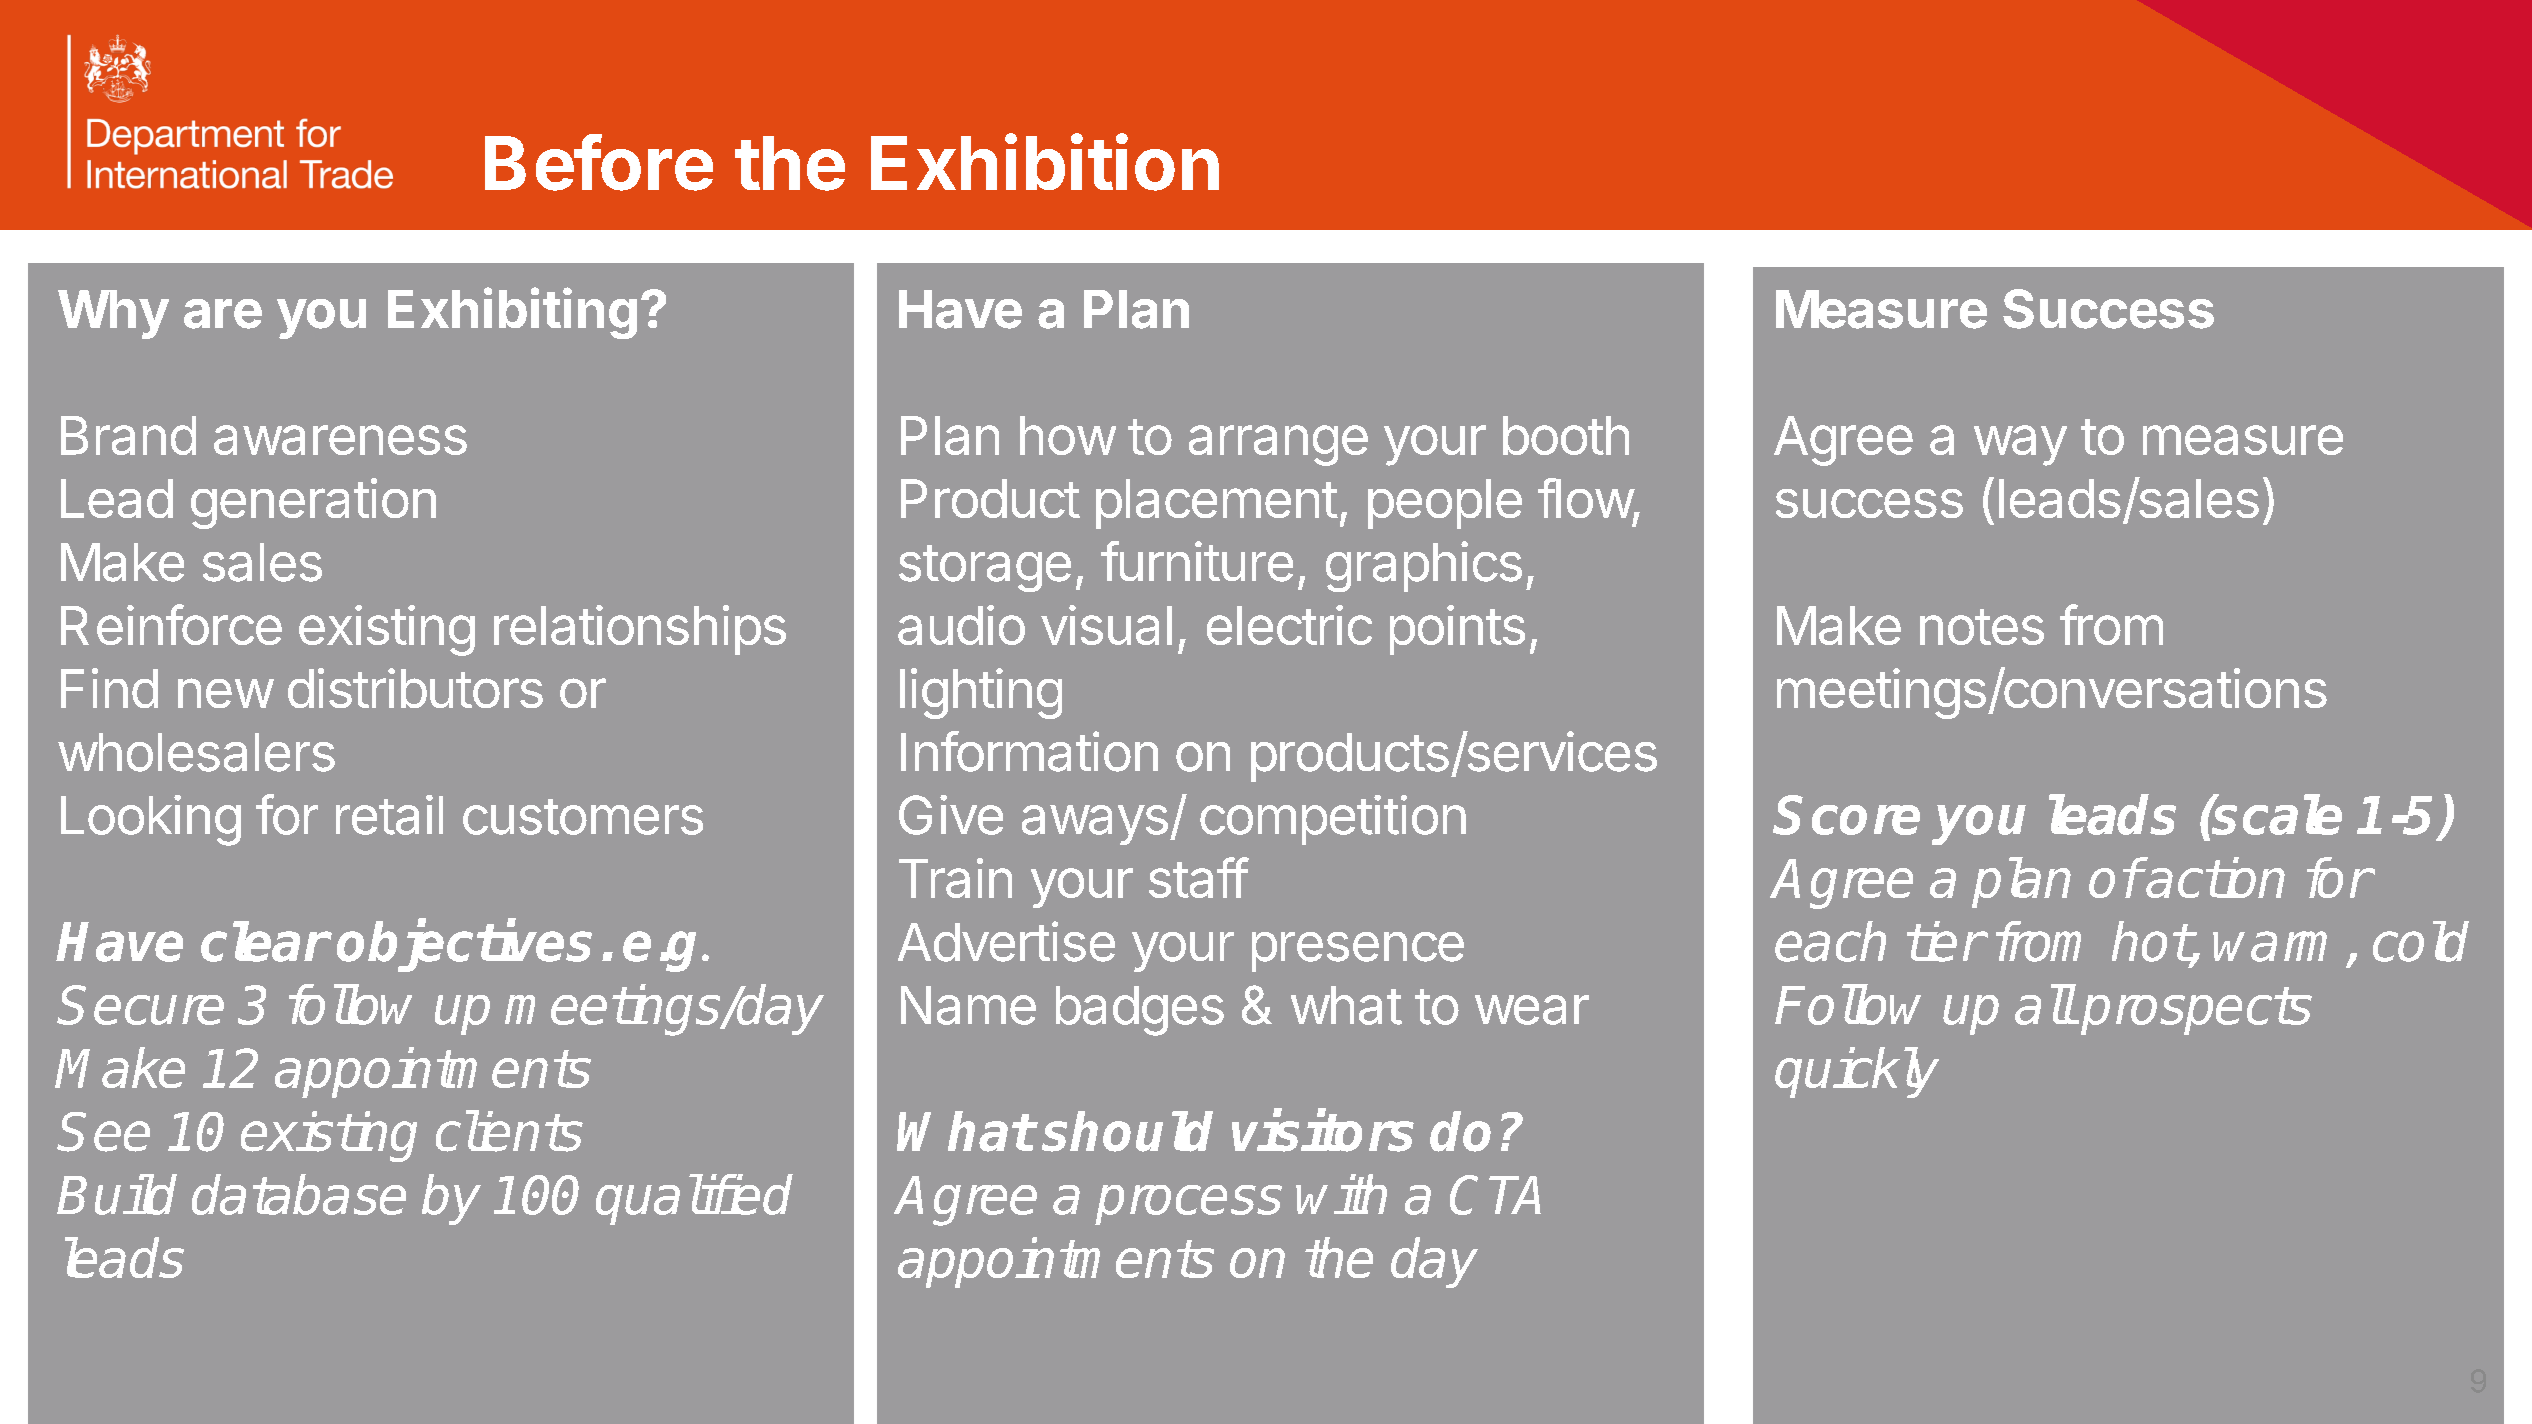 This screenshot has width=2532, height=1424. What do you see at coordinates (1045, 162) in the screenshot?
I see `Exhibition` at bounding box center [1045, 162].
